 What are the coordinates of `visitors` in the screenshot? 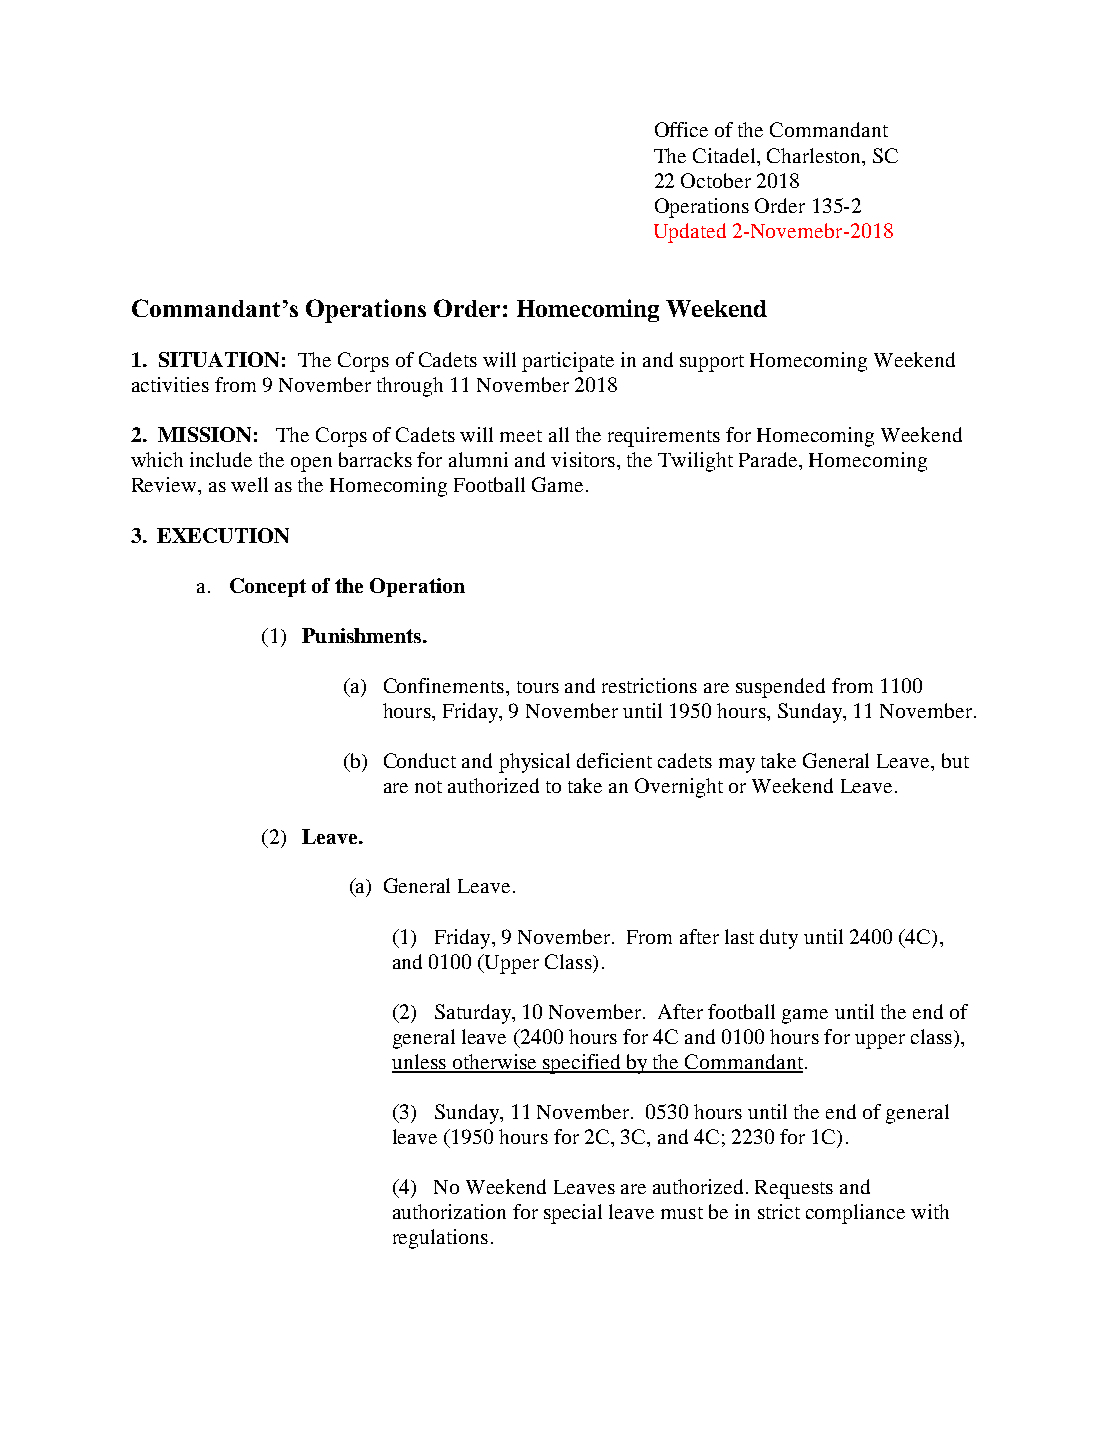 It's located at (583, 459).
